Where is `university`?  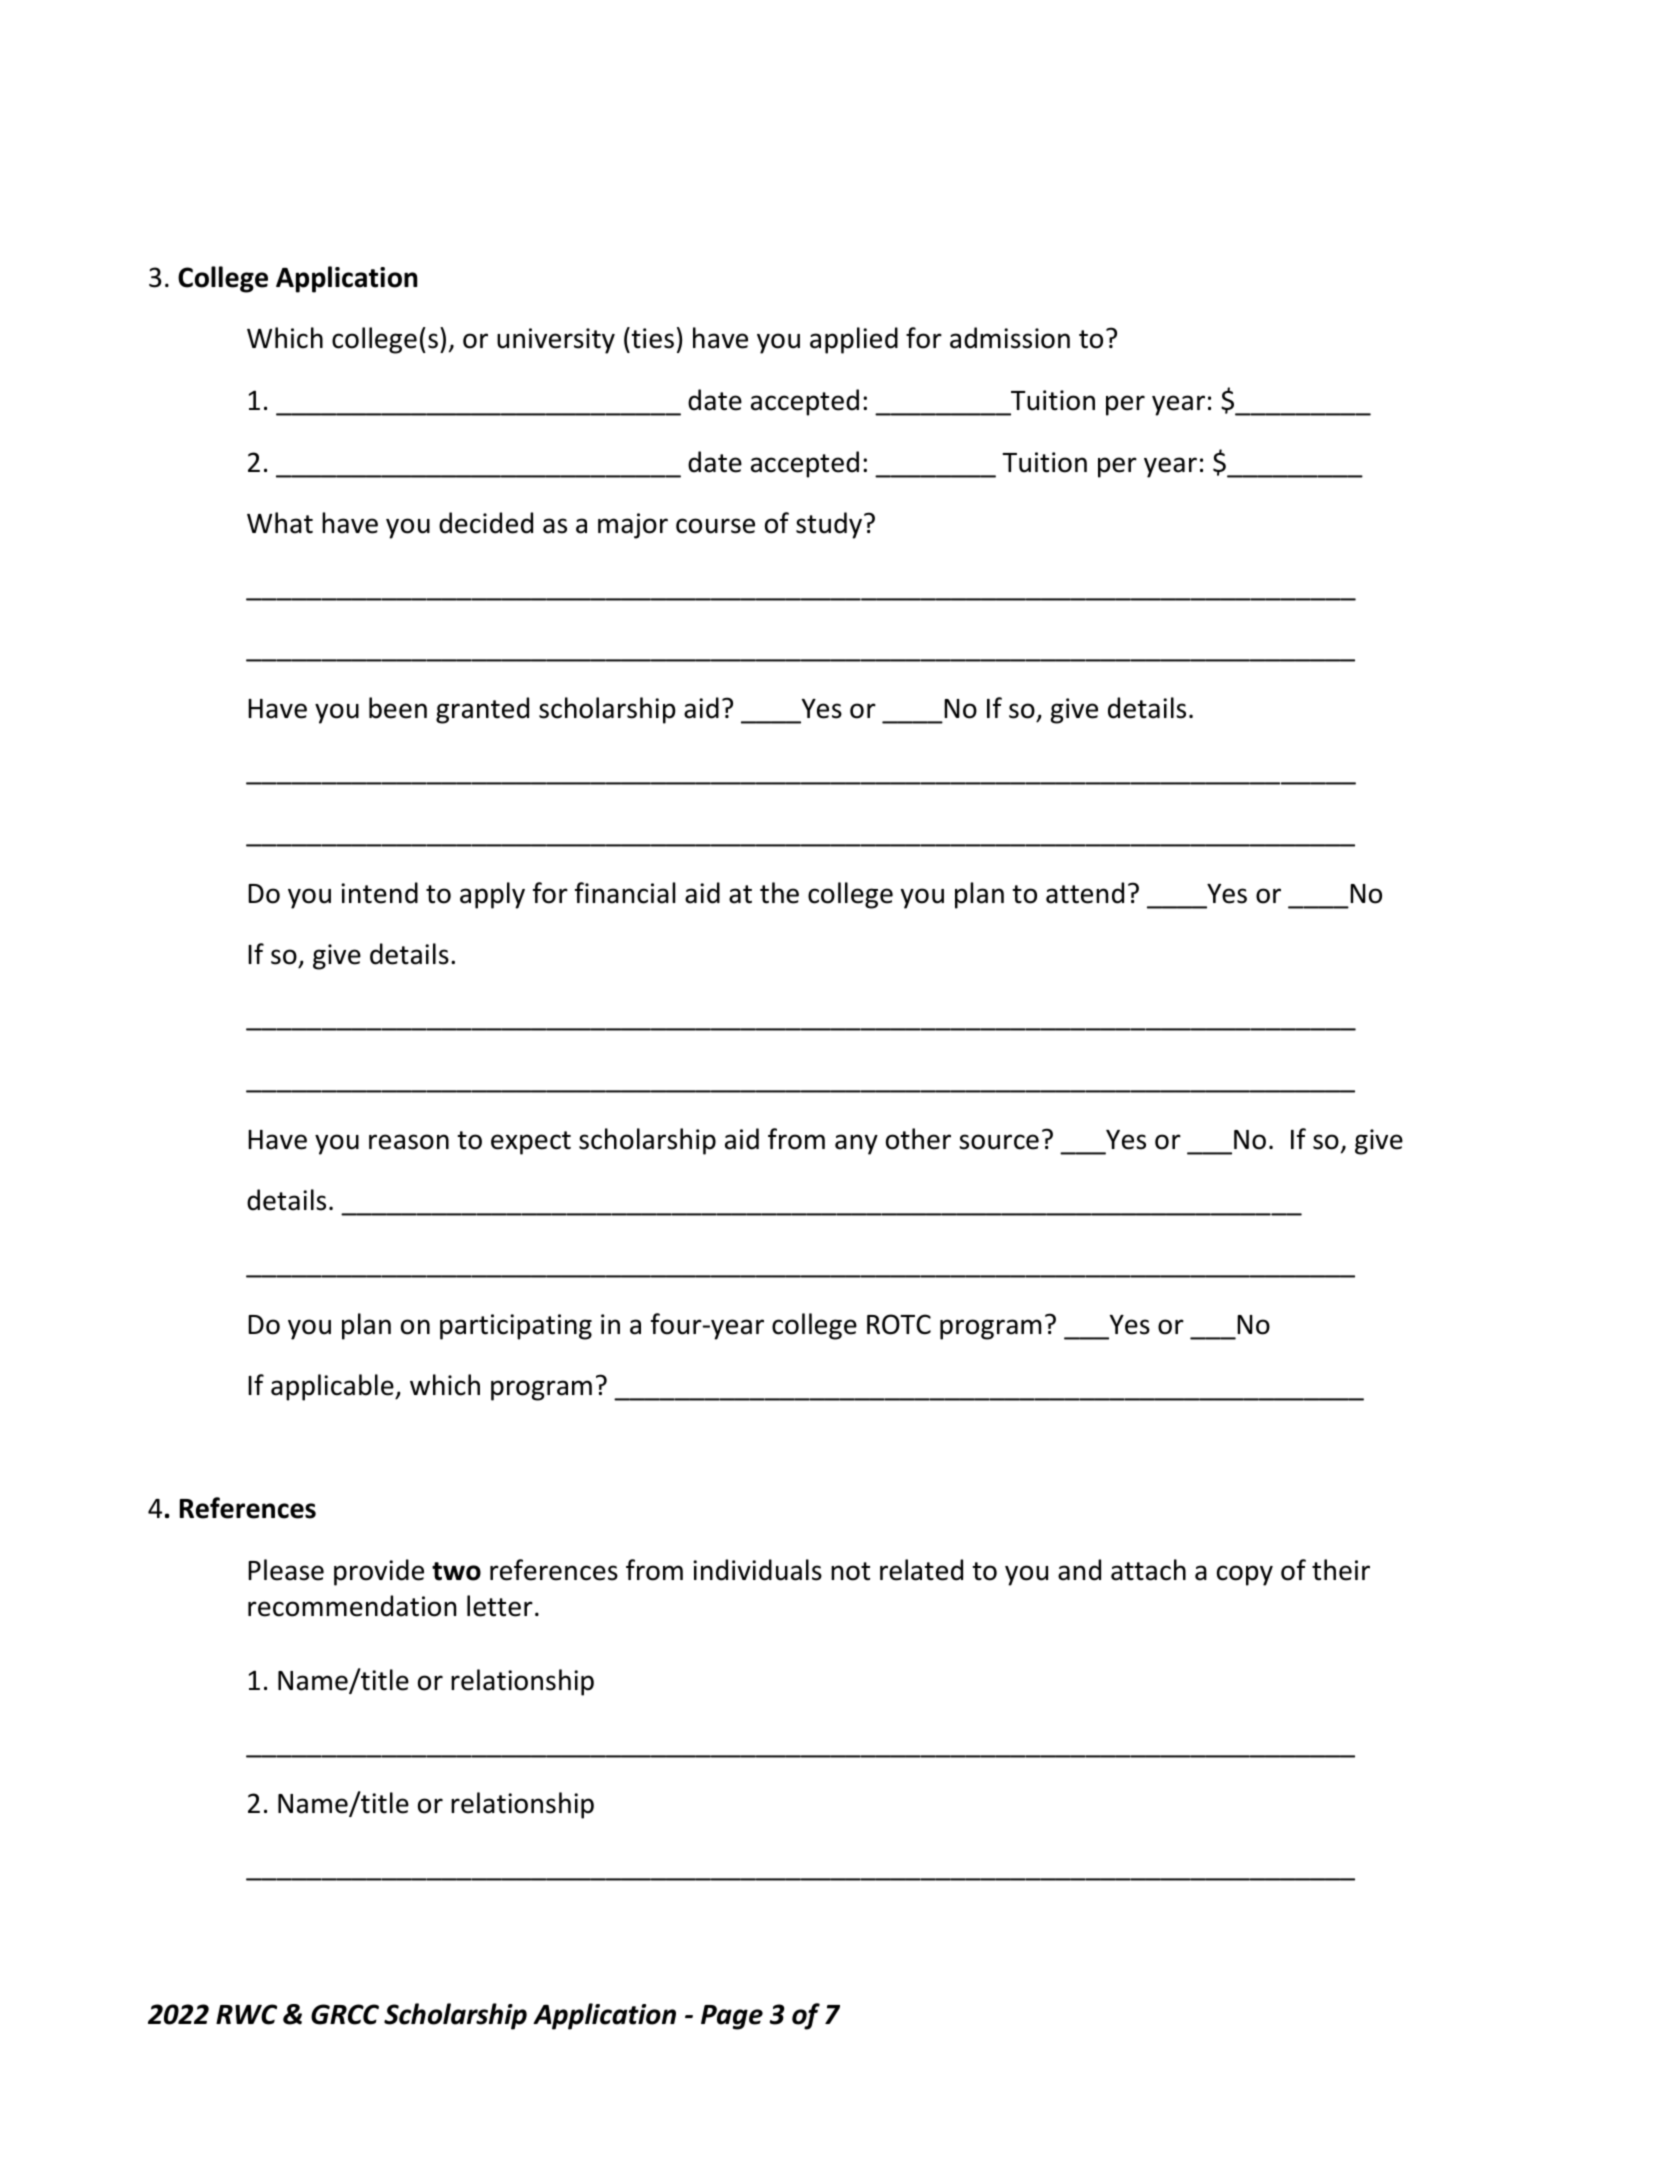 university is located at coordinates (556, 341).
